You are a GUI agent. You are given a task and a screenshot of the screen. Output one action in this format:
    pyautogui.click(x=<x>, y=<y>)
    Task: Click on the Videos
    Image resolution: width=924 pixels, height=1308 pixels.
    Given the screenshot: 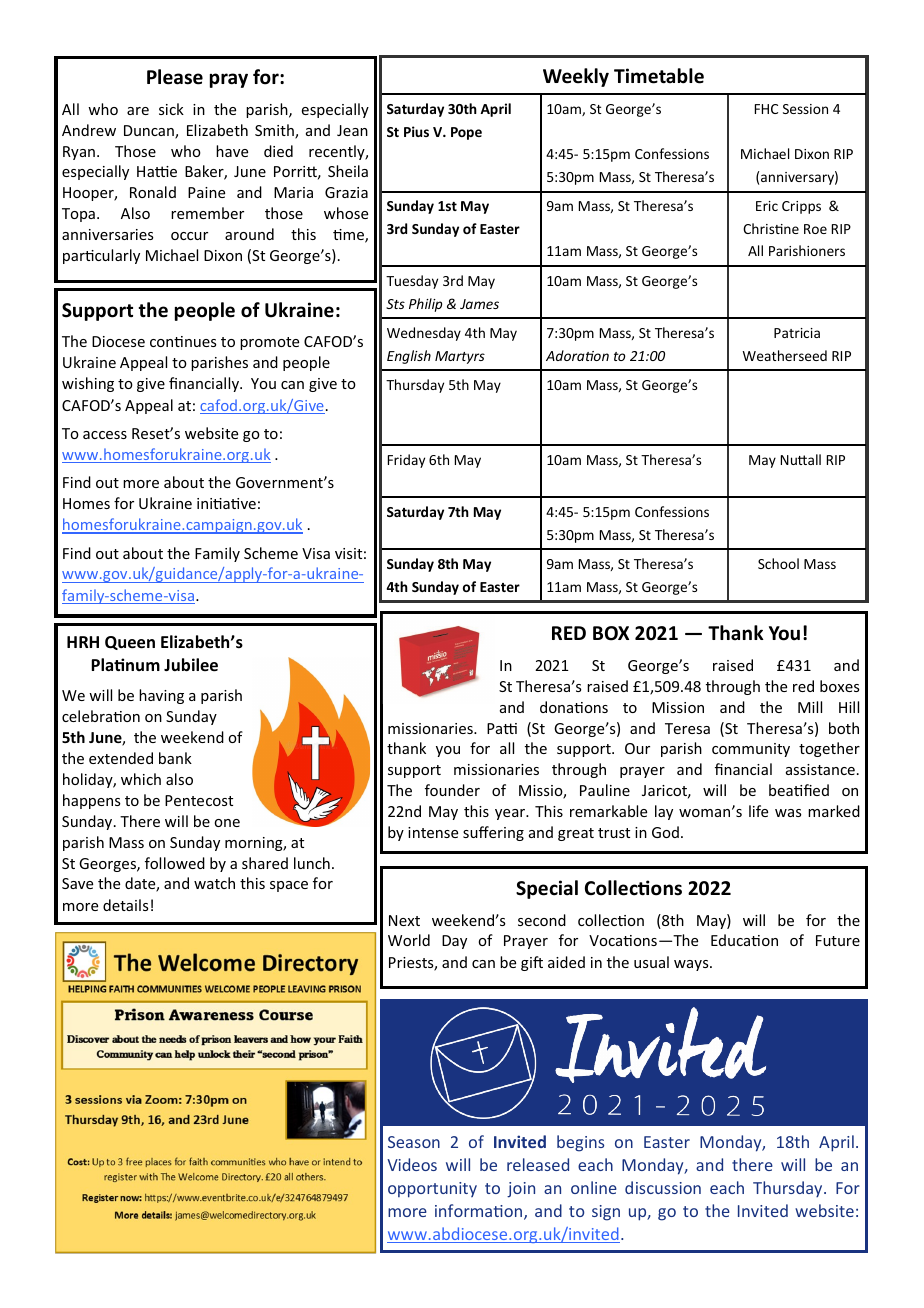 What is the action you would take?
    pyautogui.click(x=412, y=1164)
